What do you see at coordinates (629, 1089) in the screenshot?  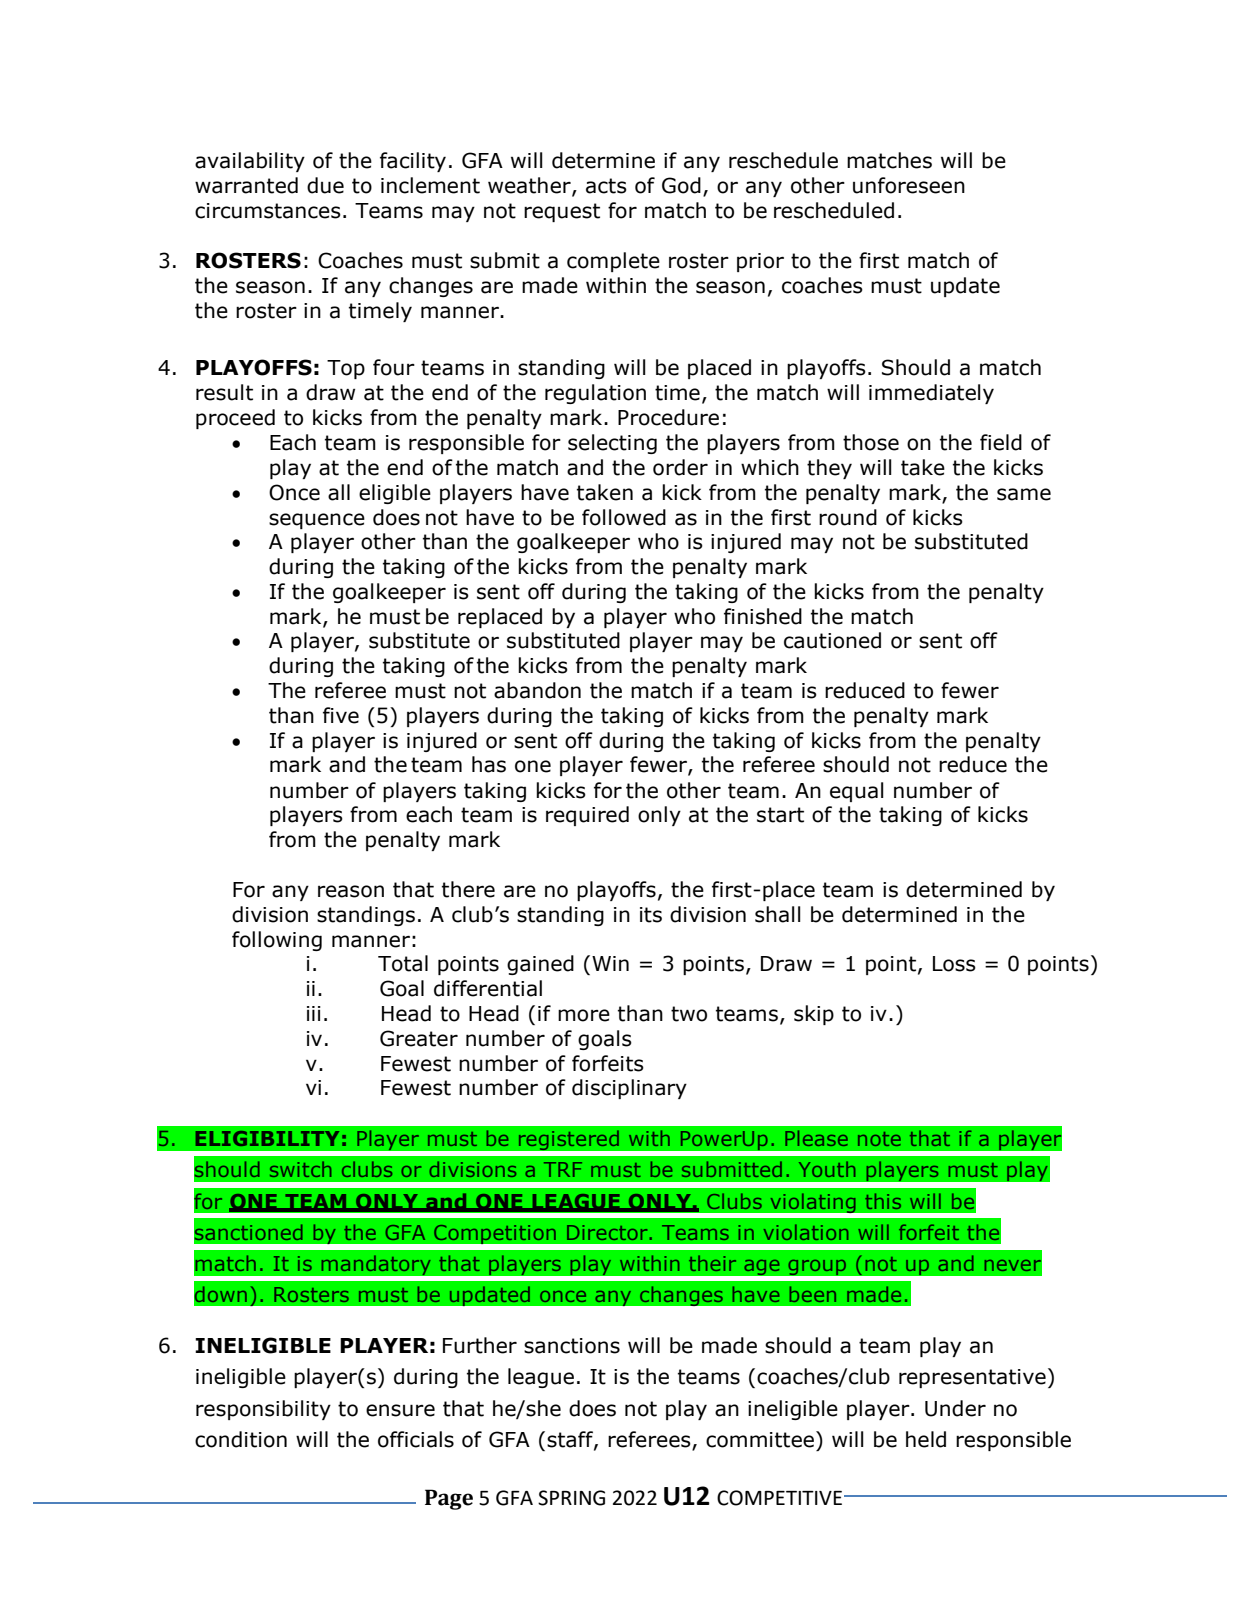 I see `disciplinary` at bounding box center [629, 1089].
